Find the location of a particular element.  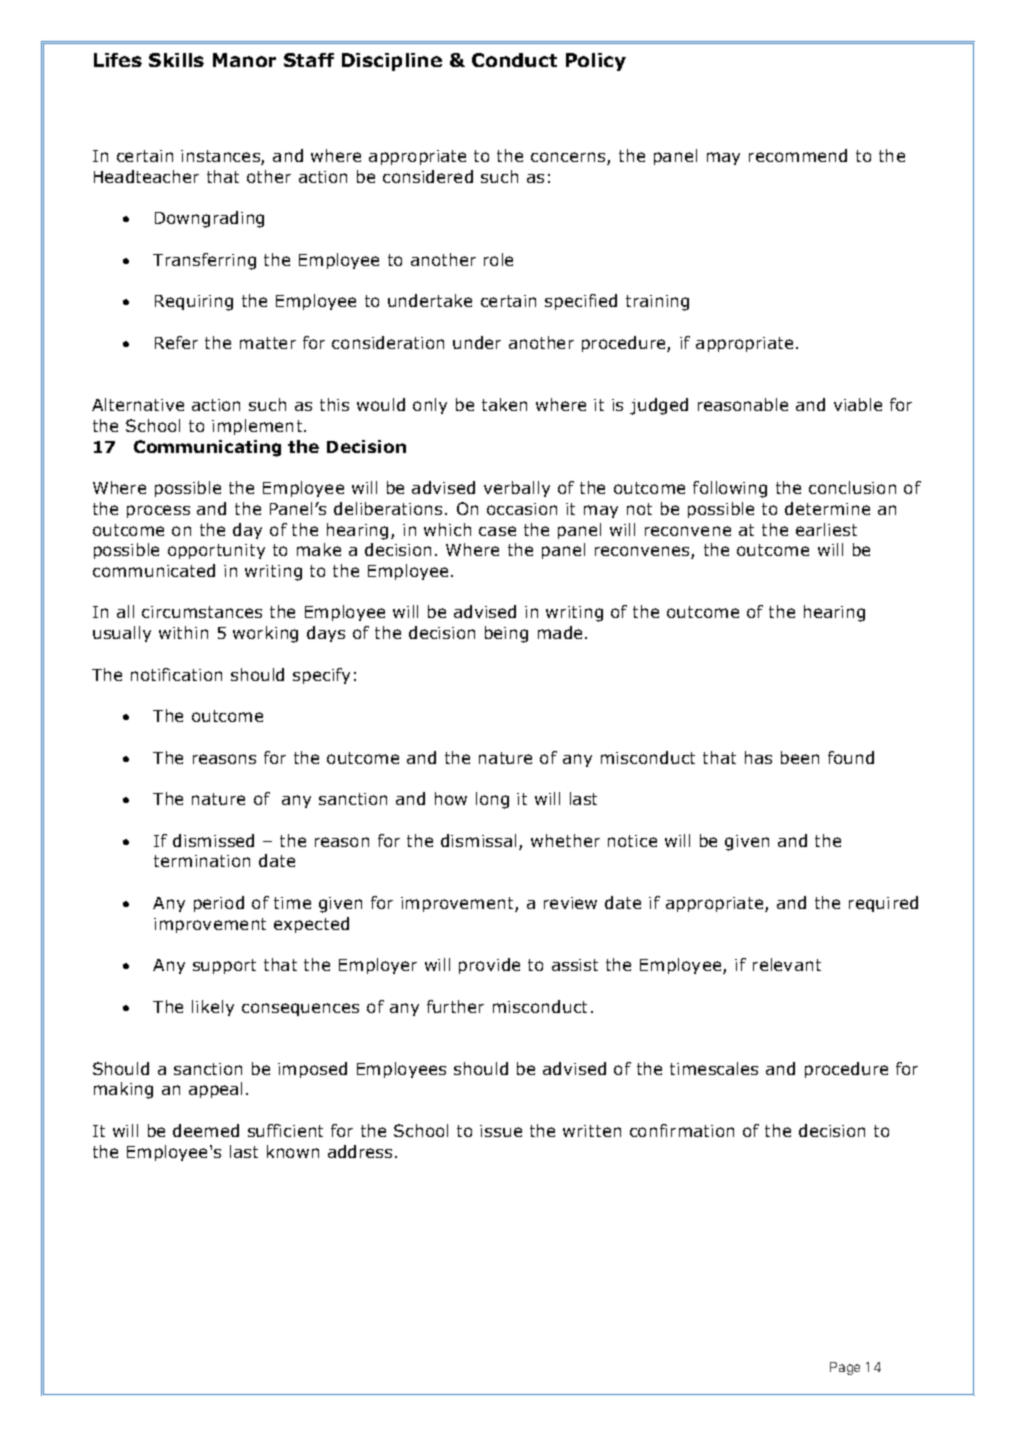

notification is located at coordinates (176, 674).
